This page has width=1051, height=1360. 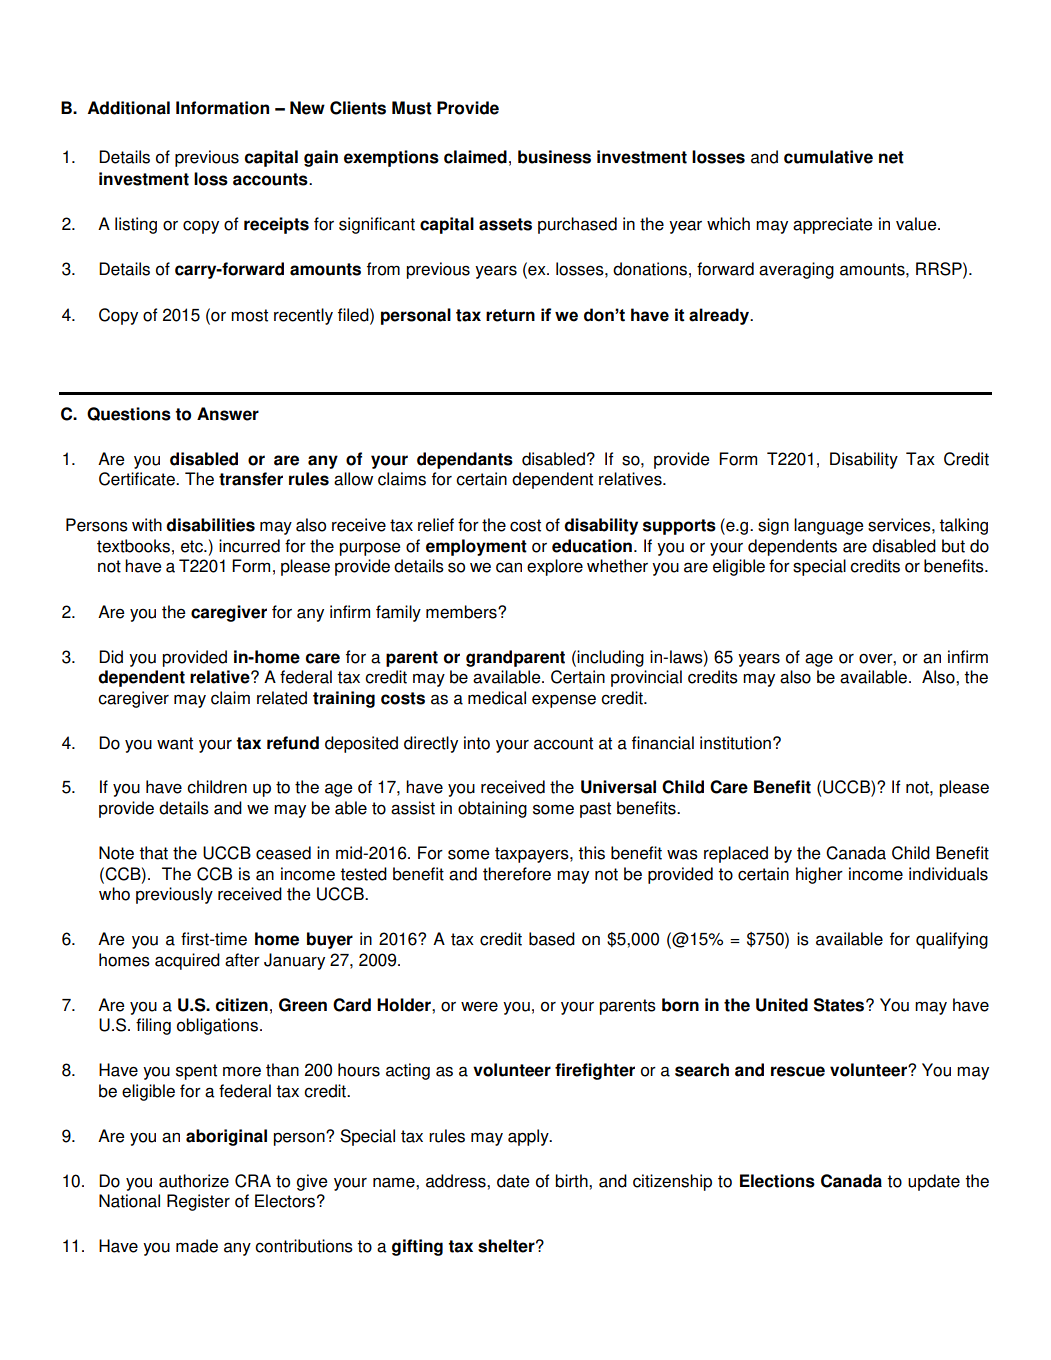 I want to click on business, so click(x=554, y=157).
